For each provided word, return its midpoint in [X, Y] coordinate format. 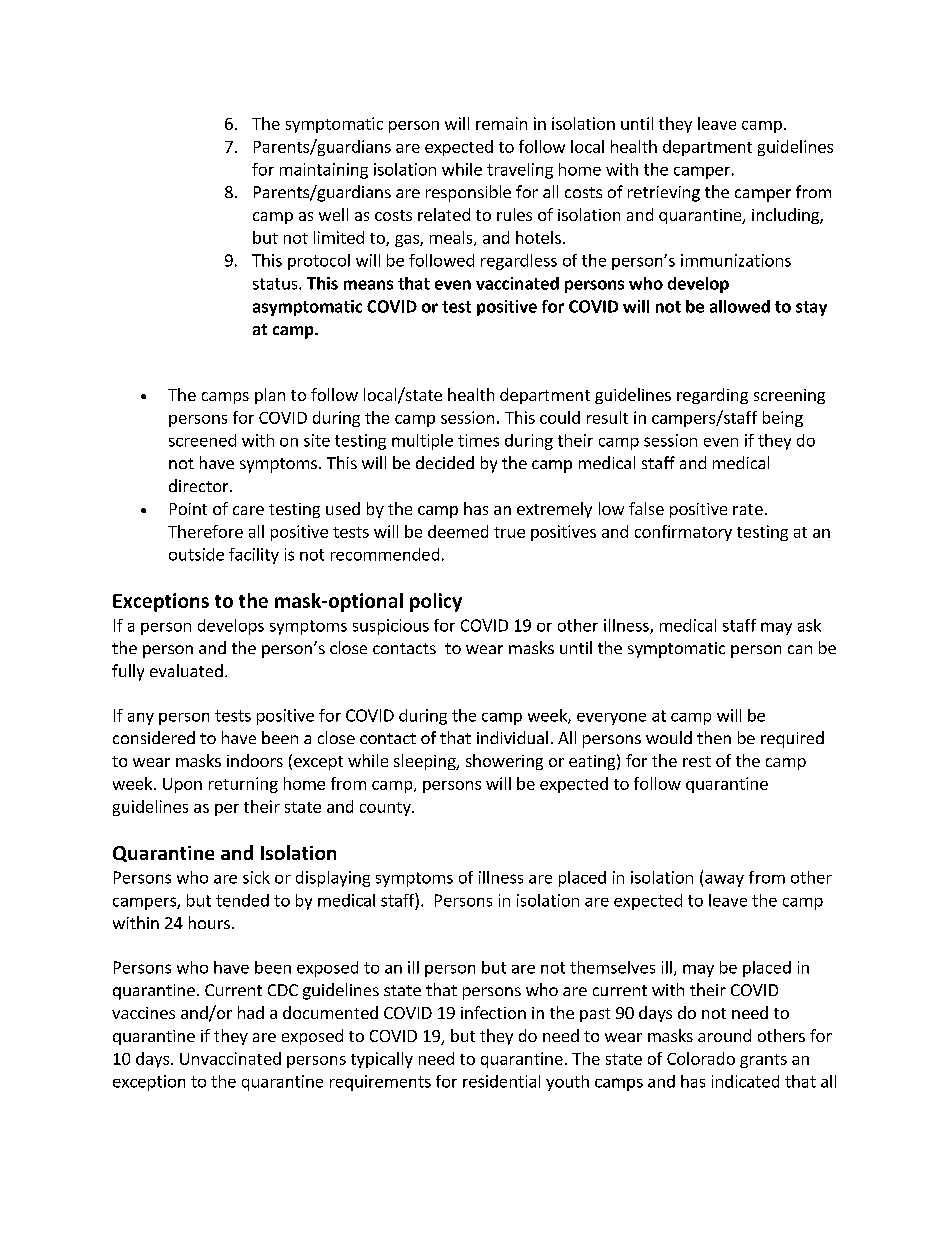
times [478, 440]
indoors [255, 760]
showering [504, 762]
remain [501, 123]
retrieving [664, 194]
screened [202, 440]
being [783, 419]
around [724, 1035]
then [714, 737]
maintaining [324, 171]
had [251, 1012]
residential [501, 1081]
